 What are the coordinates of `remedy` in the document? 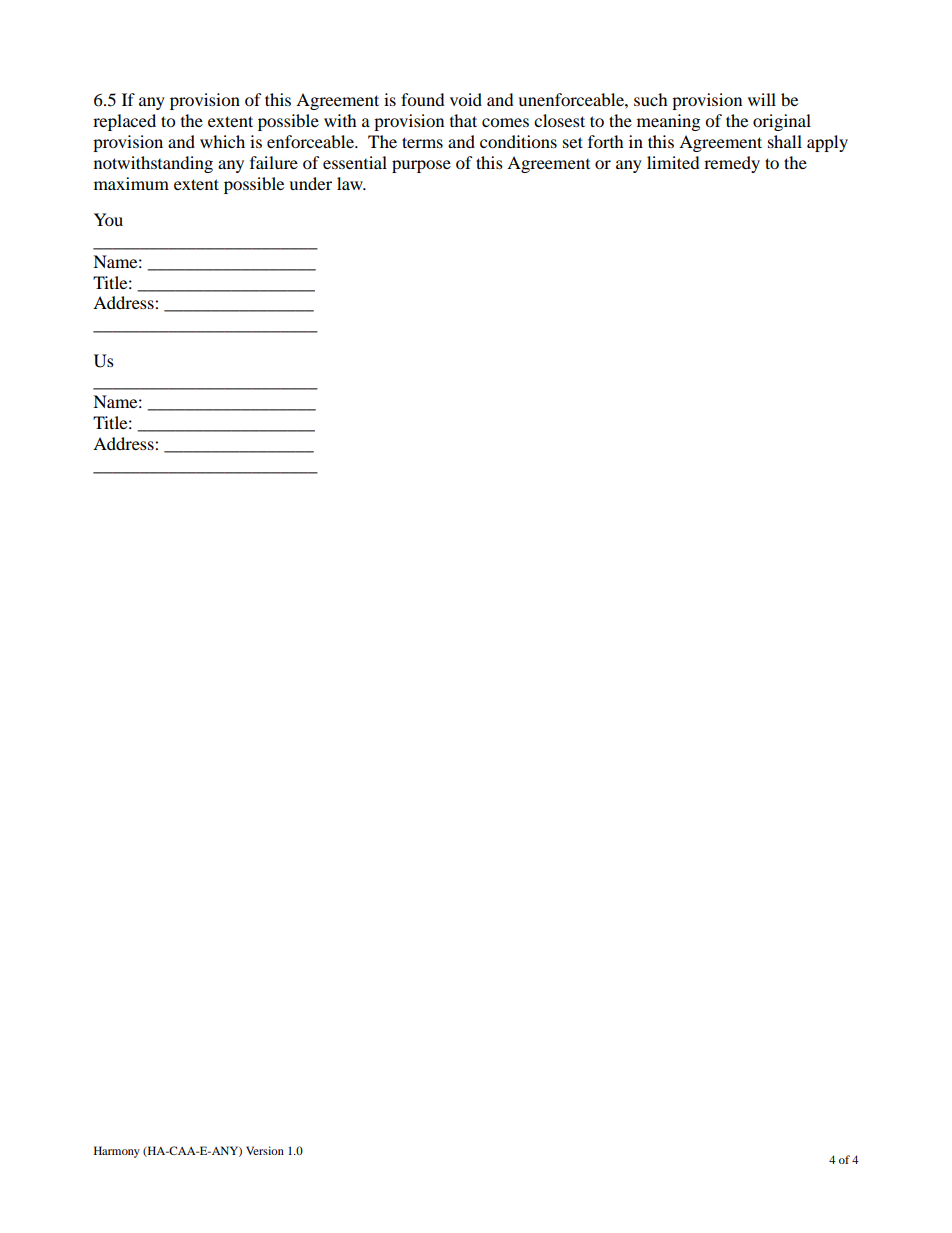 It's located at (732, 164).
